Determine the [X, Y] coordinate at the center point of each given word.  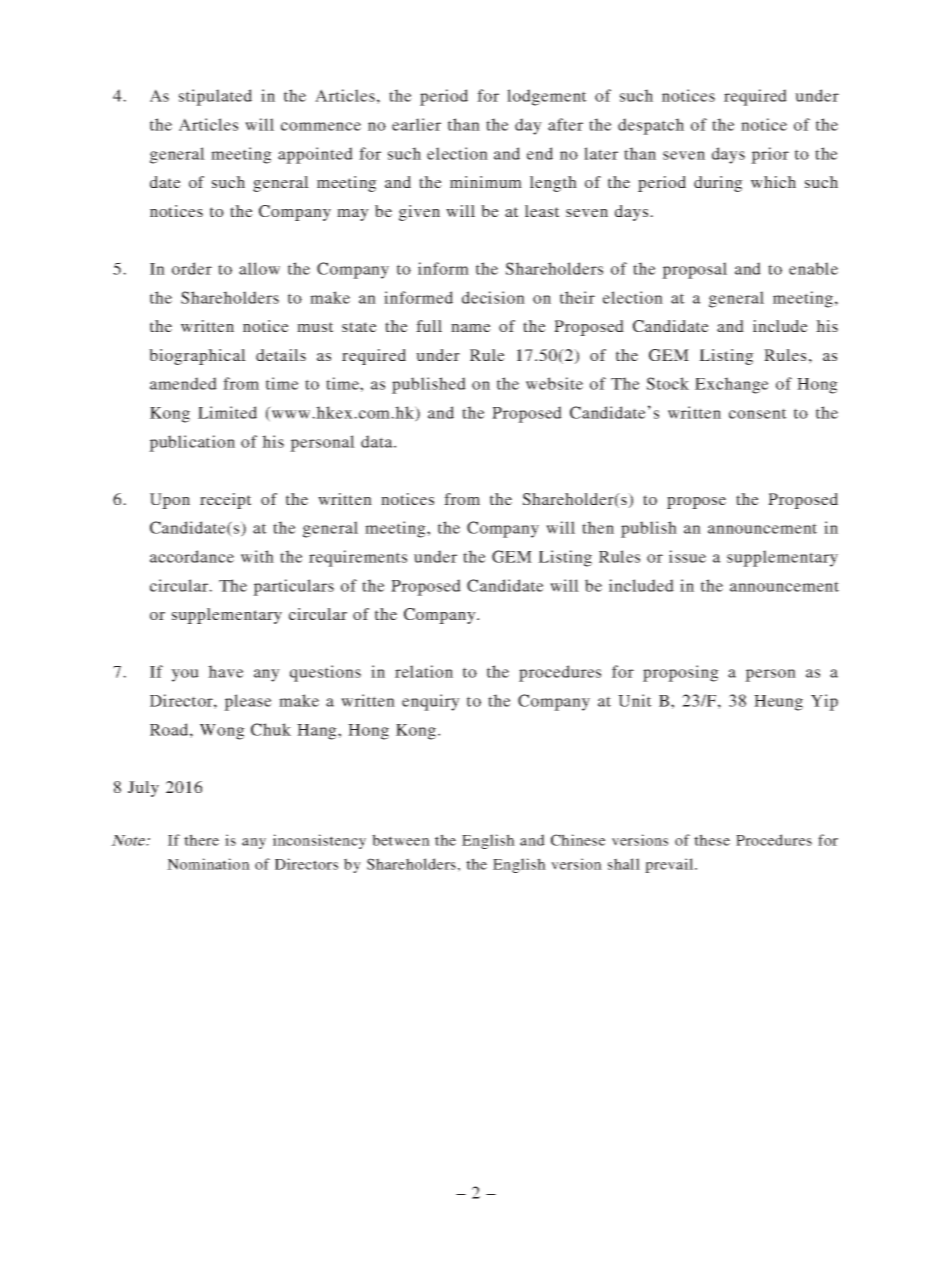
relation [424, 671]
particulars [293, 587]
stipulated [215, 97]
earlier [416, 124]
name [471, 328]
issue [687, 556]
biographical [197, 357]
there [201, 840]
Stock [667, 383]
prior [770, 155]
